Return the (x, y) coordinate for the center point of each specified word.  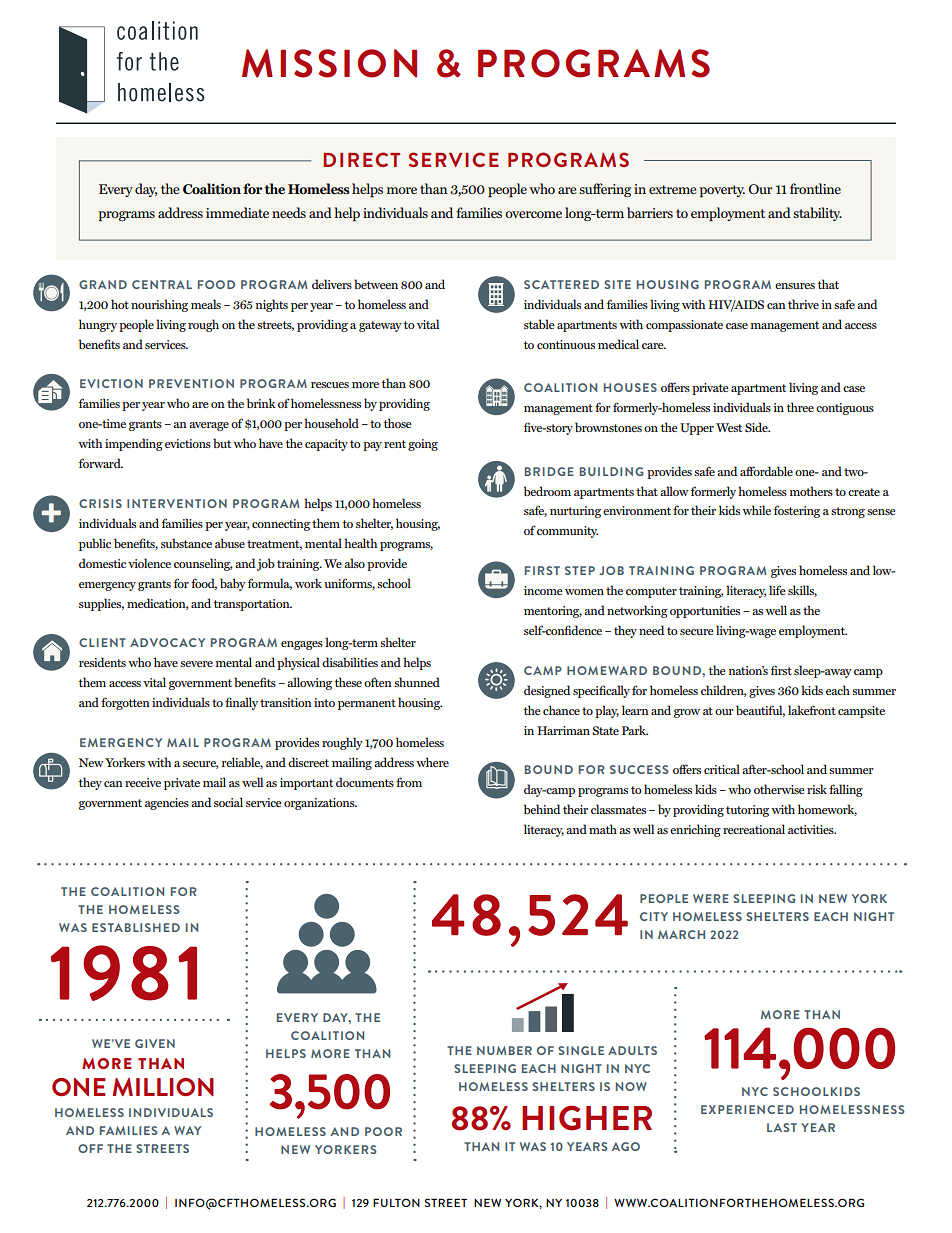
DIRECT (361, 159)
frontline (815, 188)
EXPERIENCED (747, 1109)
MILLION (163, 1087)
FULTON (396, 1202)
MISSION (329, 63)
